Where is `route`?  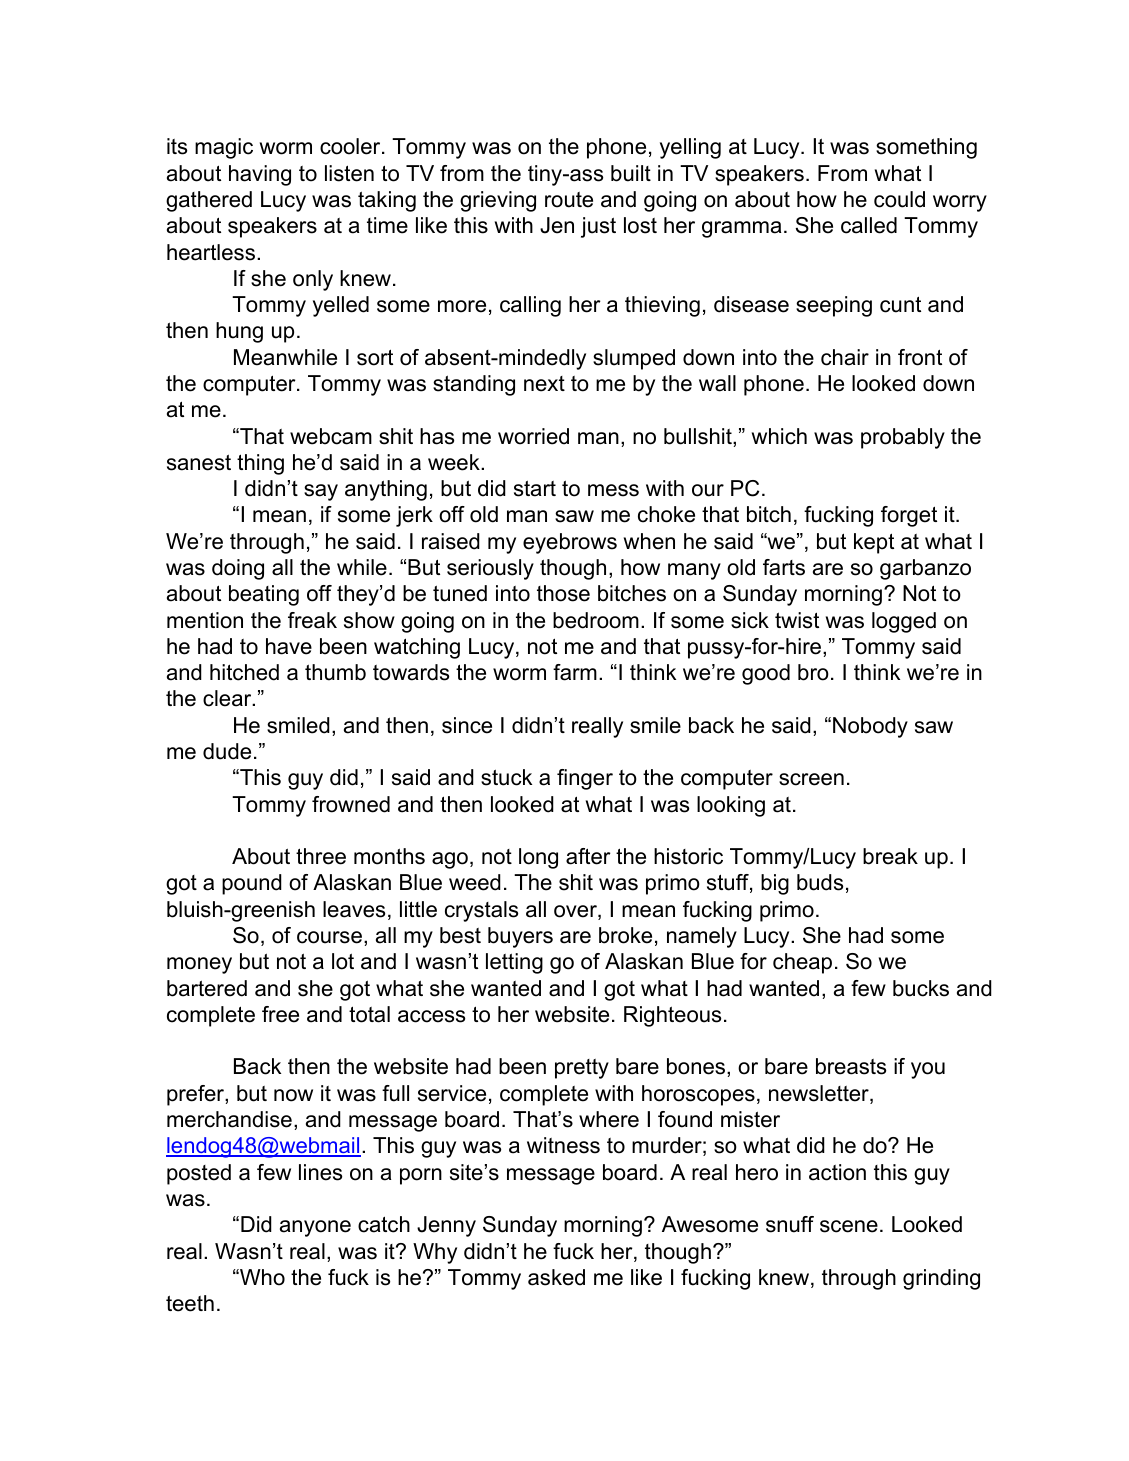 route is located at coordinates (569, 200).
